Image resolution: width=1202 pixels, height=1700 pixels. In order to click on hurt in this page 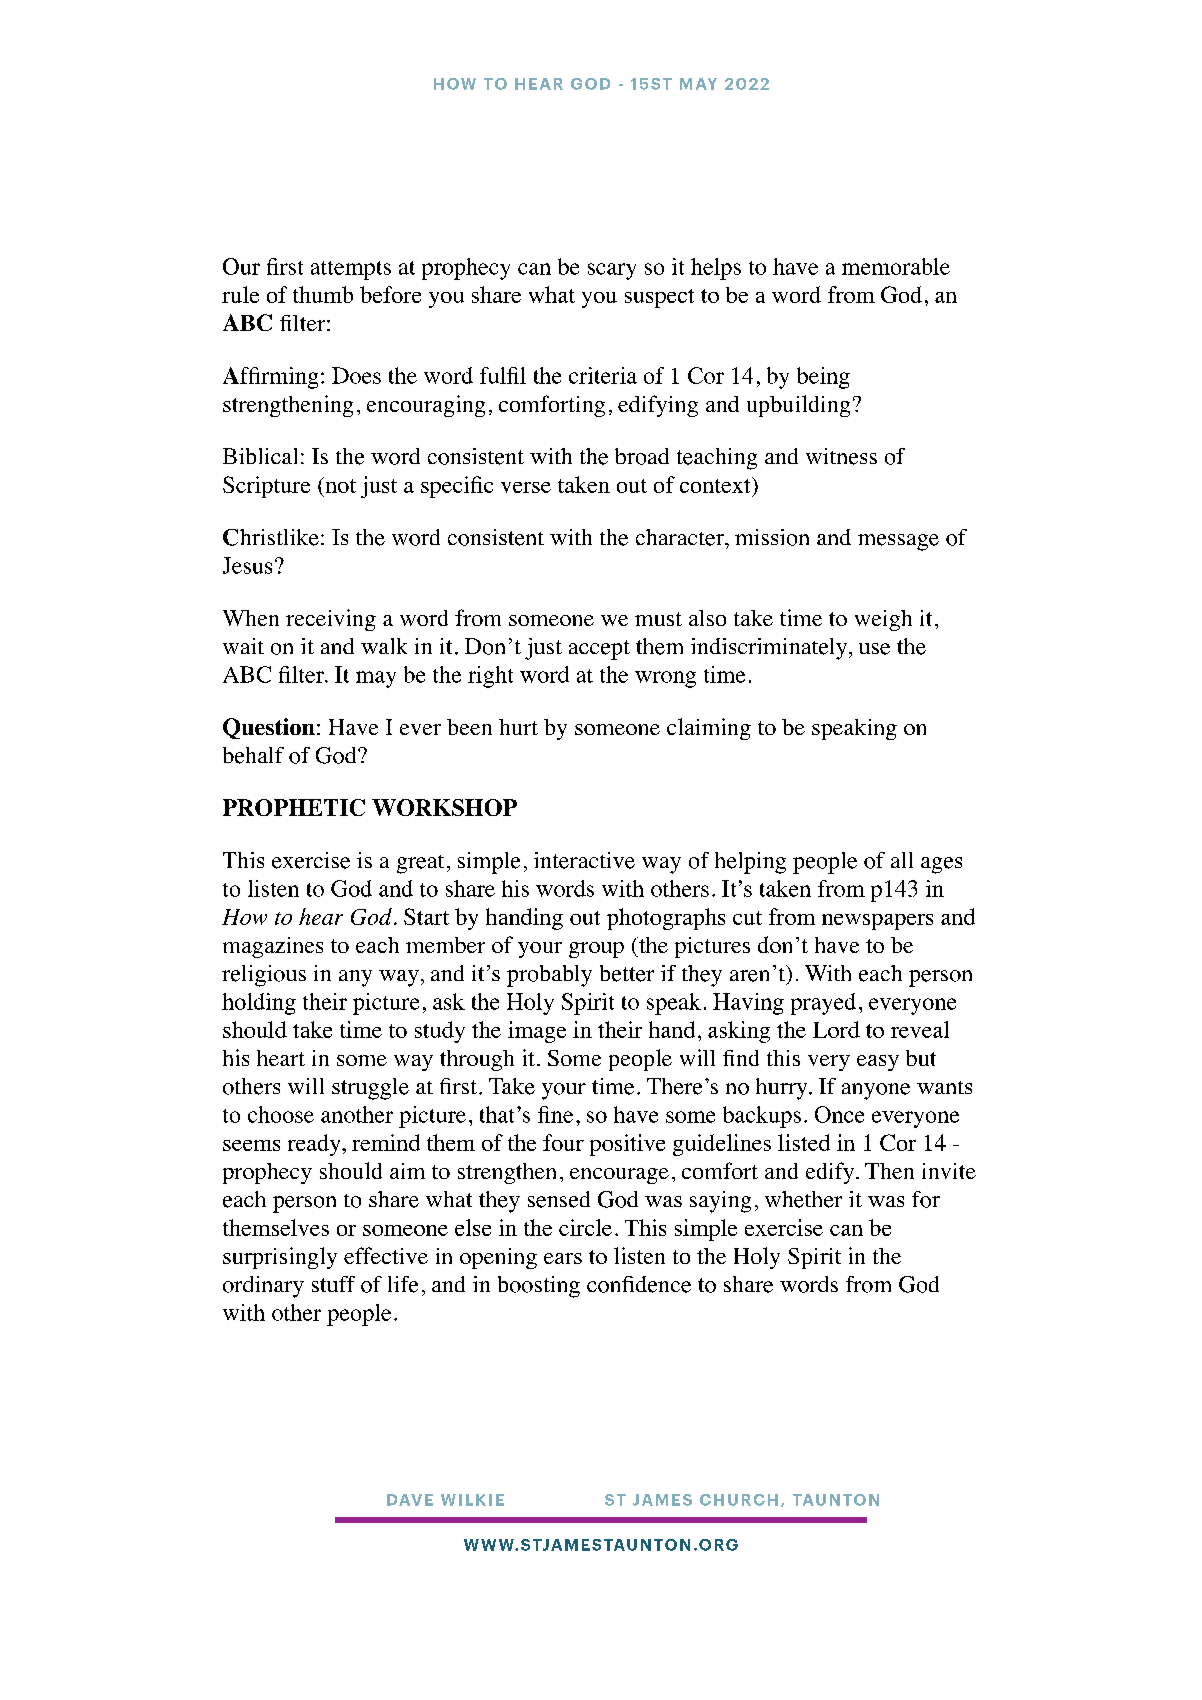, I will do `click(518, 727)`.
